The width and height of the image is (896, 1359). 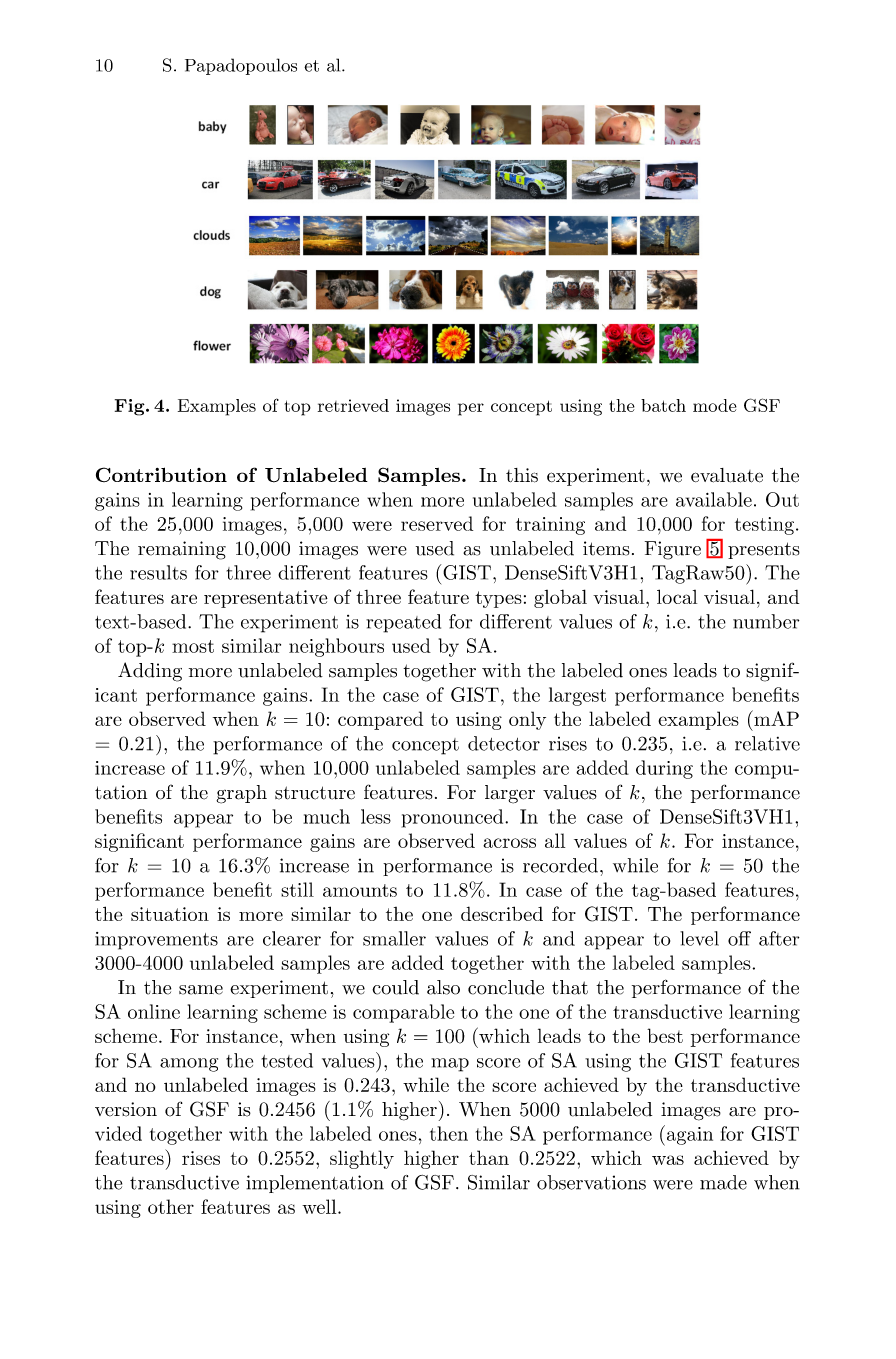 What do you see at coordinates (723, 1182) in the image?
I see `made` at bounding box center [723, 1182].
